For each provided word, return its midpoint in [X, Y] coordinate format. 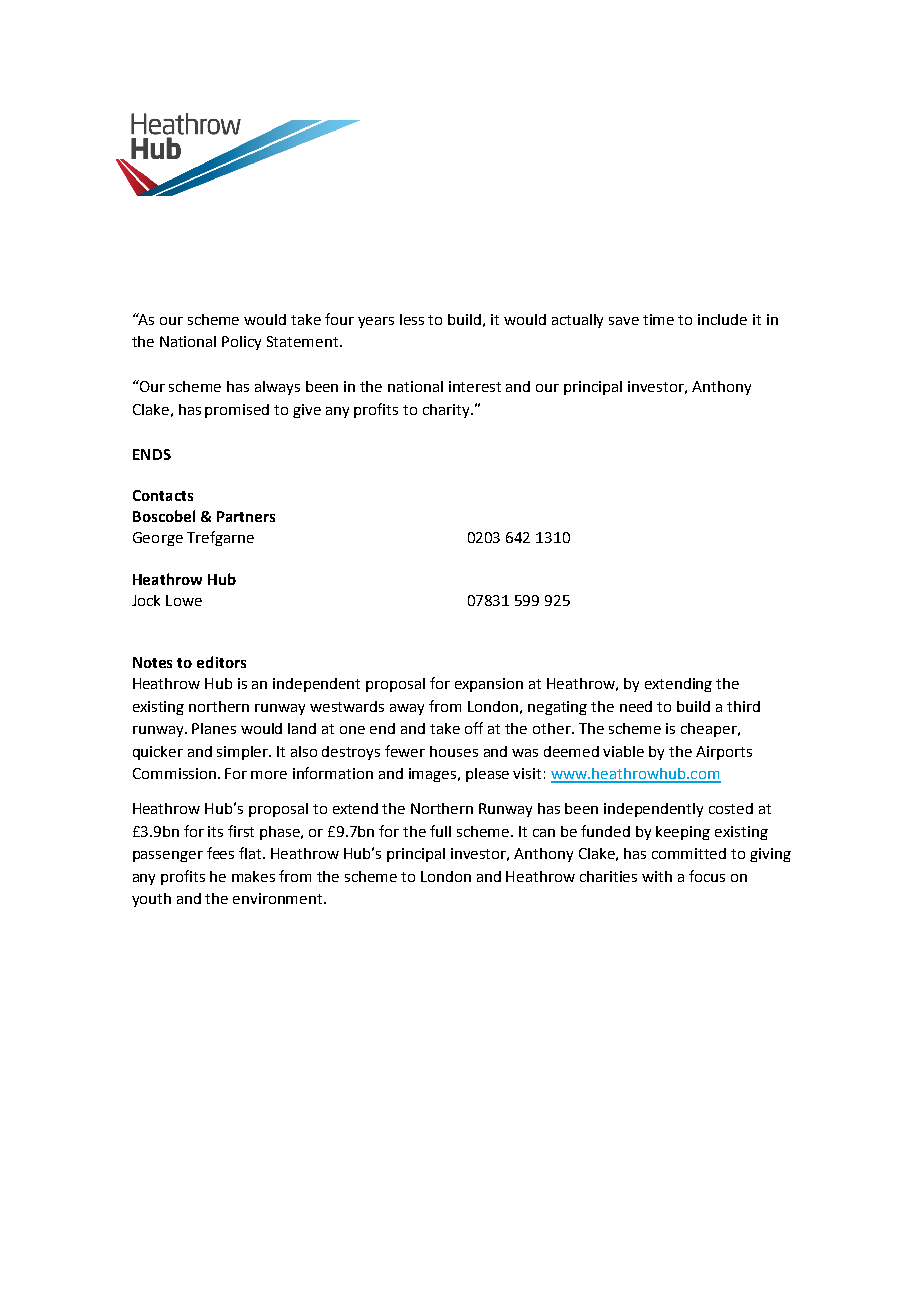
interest [475, 386]
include [722, 319]
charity [447, 411]
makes [253, 876]
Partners [246, 516]
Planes [214, 728]
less [412, 319]
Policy [241, 343]
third [743, 706]
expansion [489, 685]
